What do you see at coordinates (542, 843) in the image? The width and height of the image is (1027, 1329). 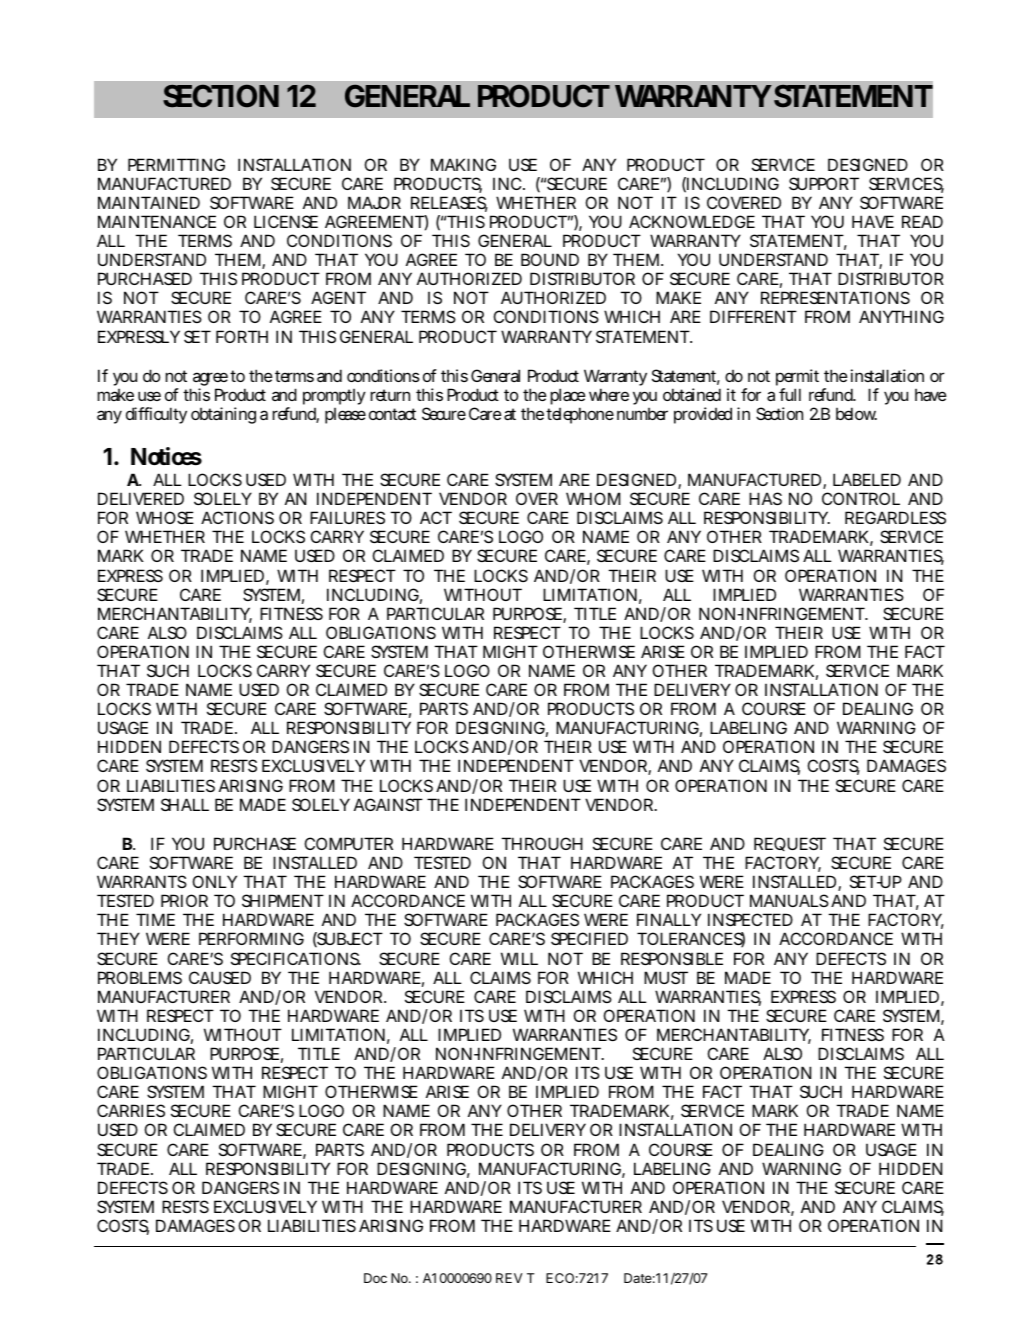 I see `THROUGH` at bounding box center [542, 843].
